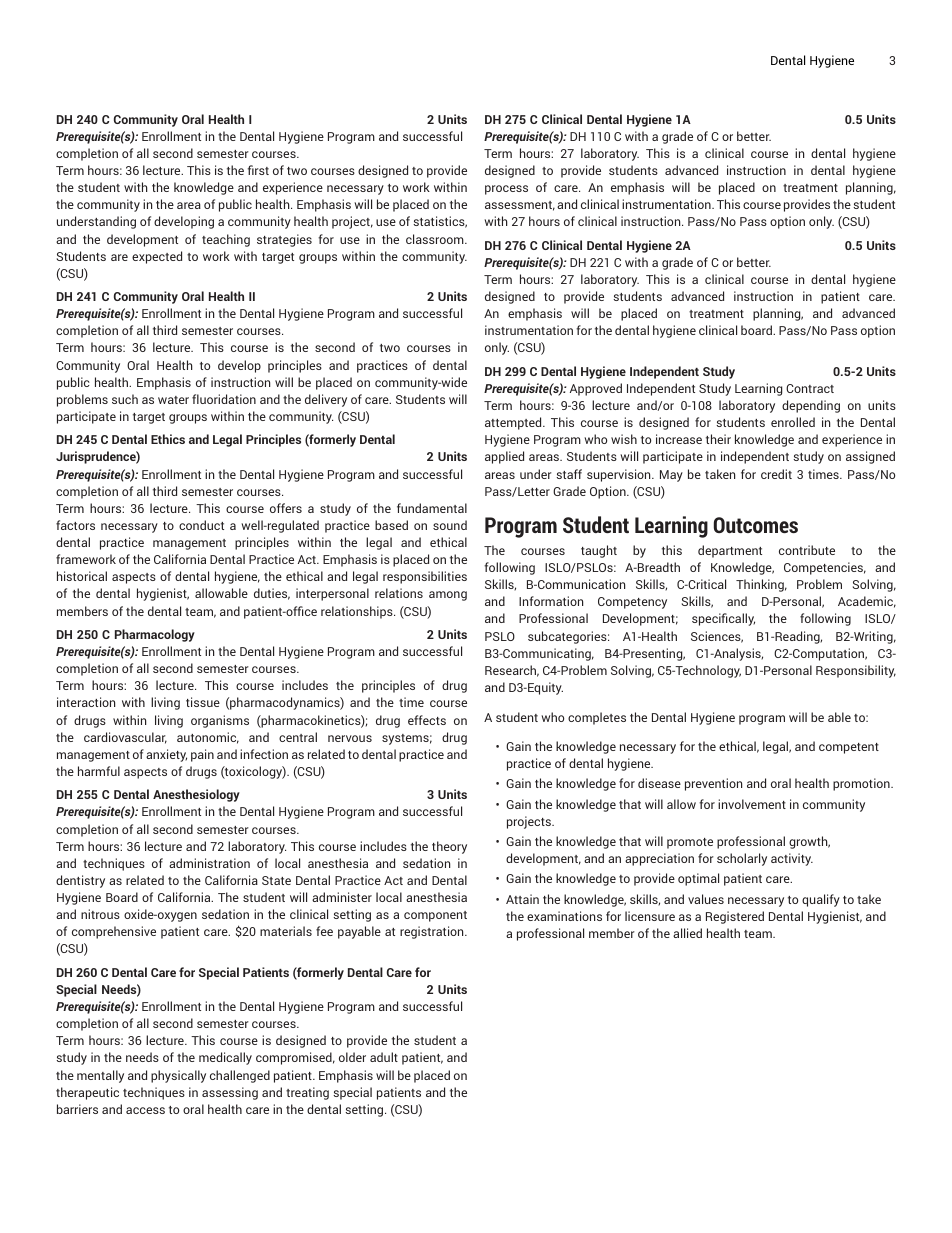  I want to click on allied, so click(687, 933).
